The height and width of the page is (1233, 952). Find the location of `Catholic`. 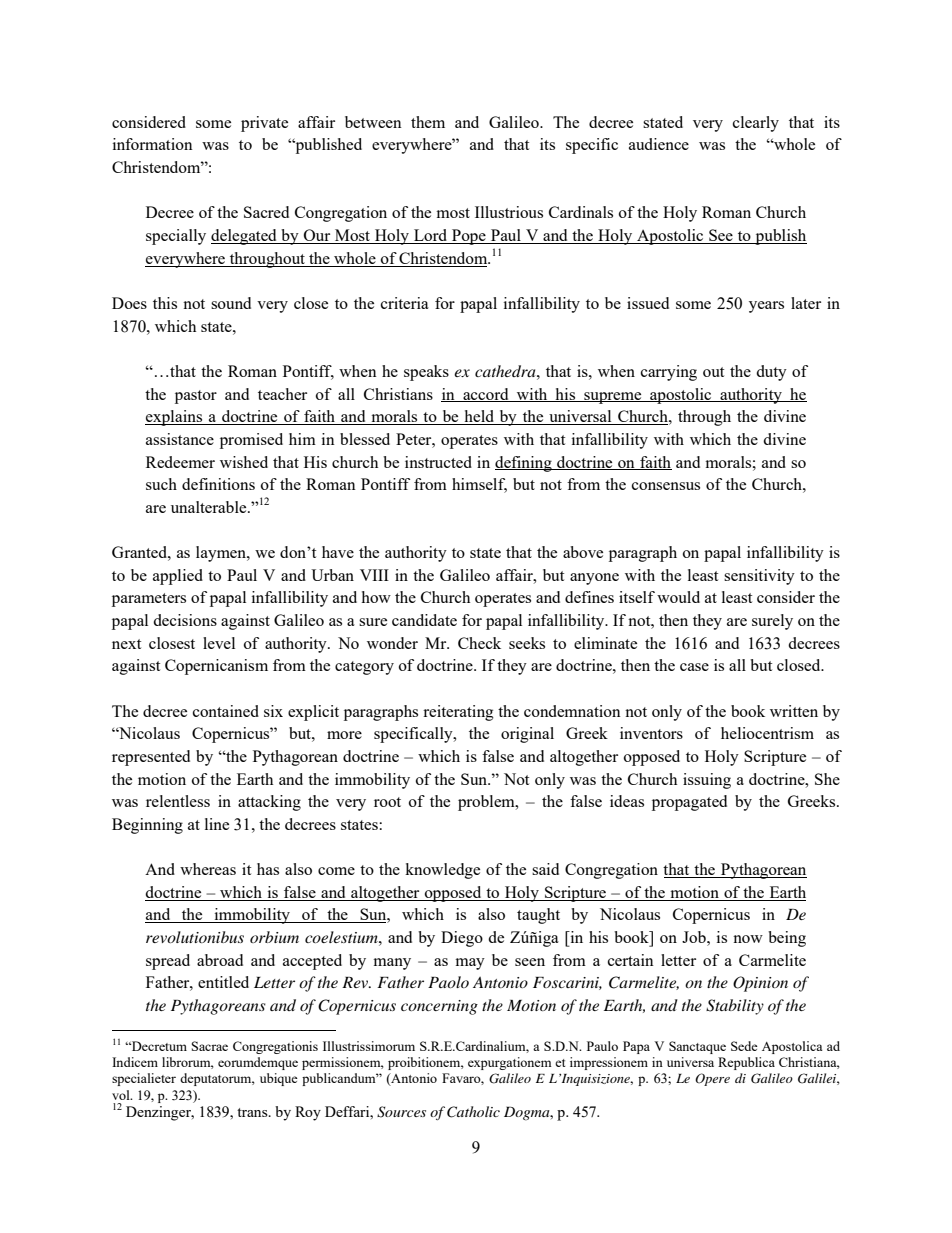

Catholic is located at coordinates (473, 1112).
